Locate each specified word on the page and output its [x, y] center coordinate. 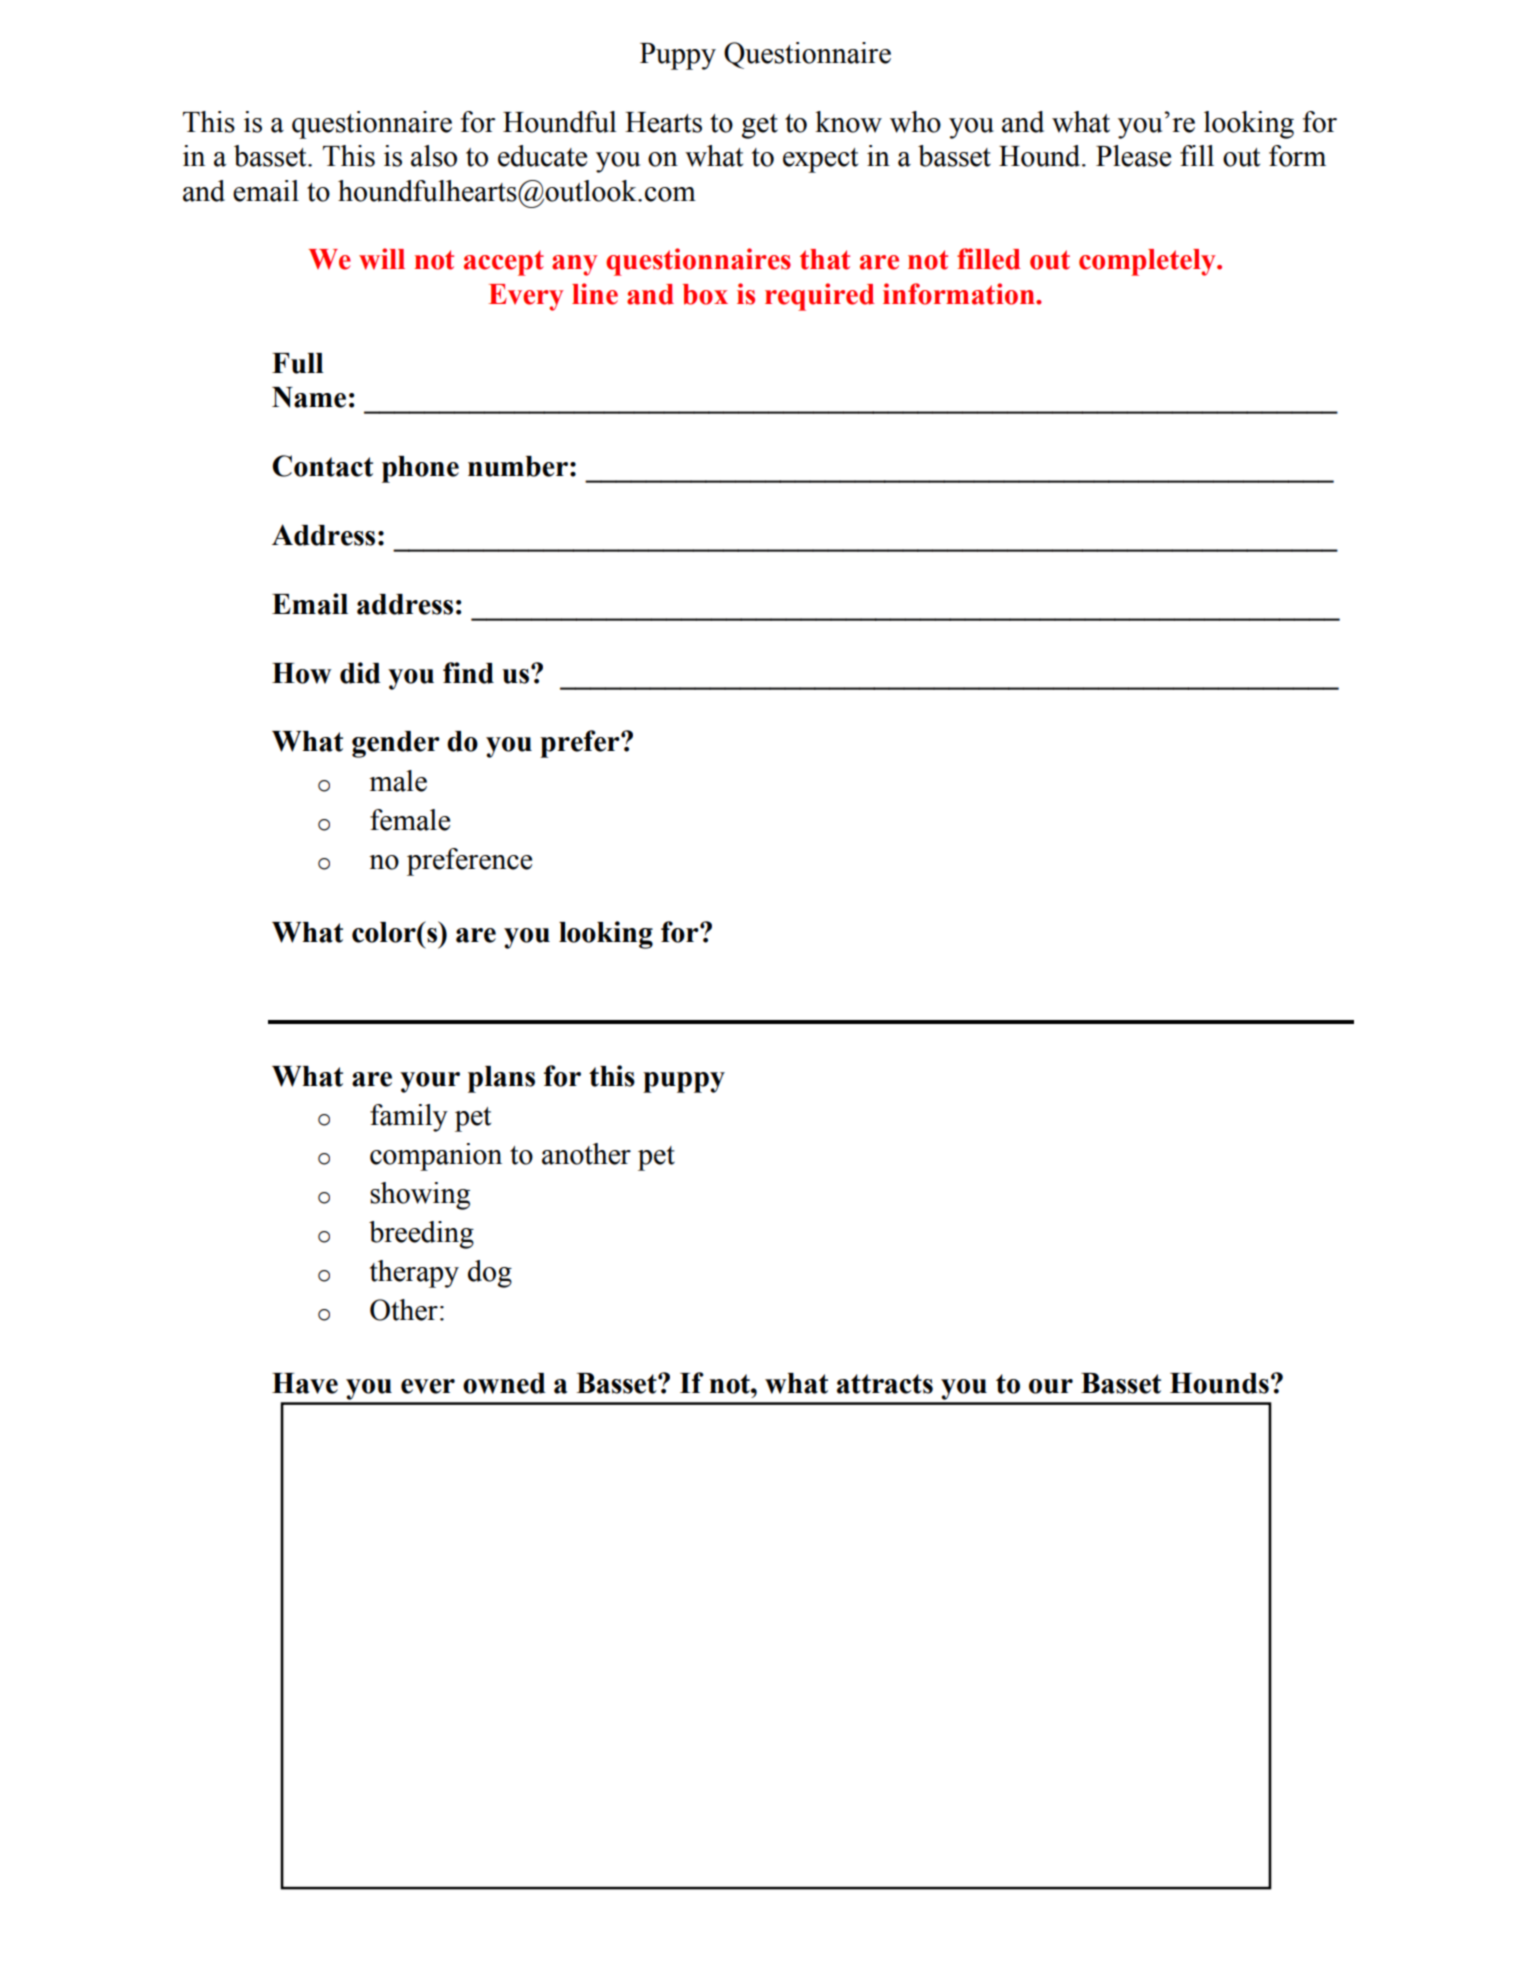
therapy [414, 1274]
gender [396, 744]
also [434, 156]
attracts [885, 1384]
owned [504, 1383]
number [518, 466]
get [760, 126]
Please [1133, 156]
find [468, 673]
